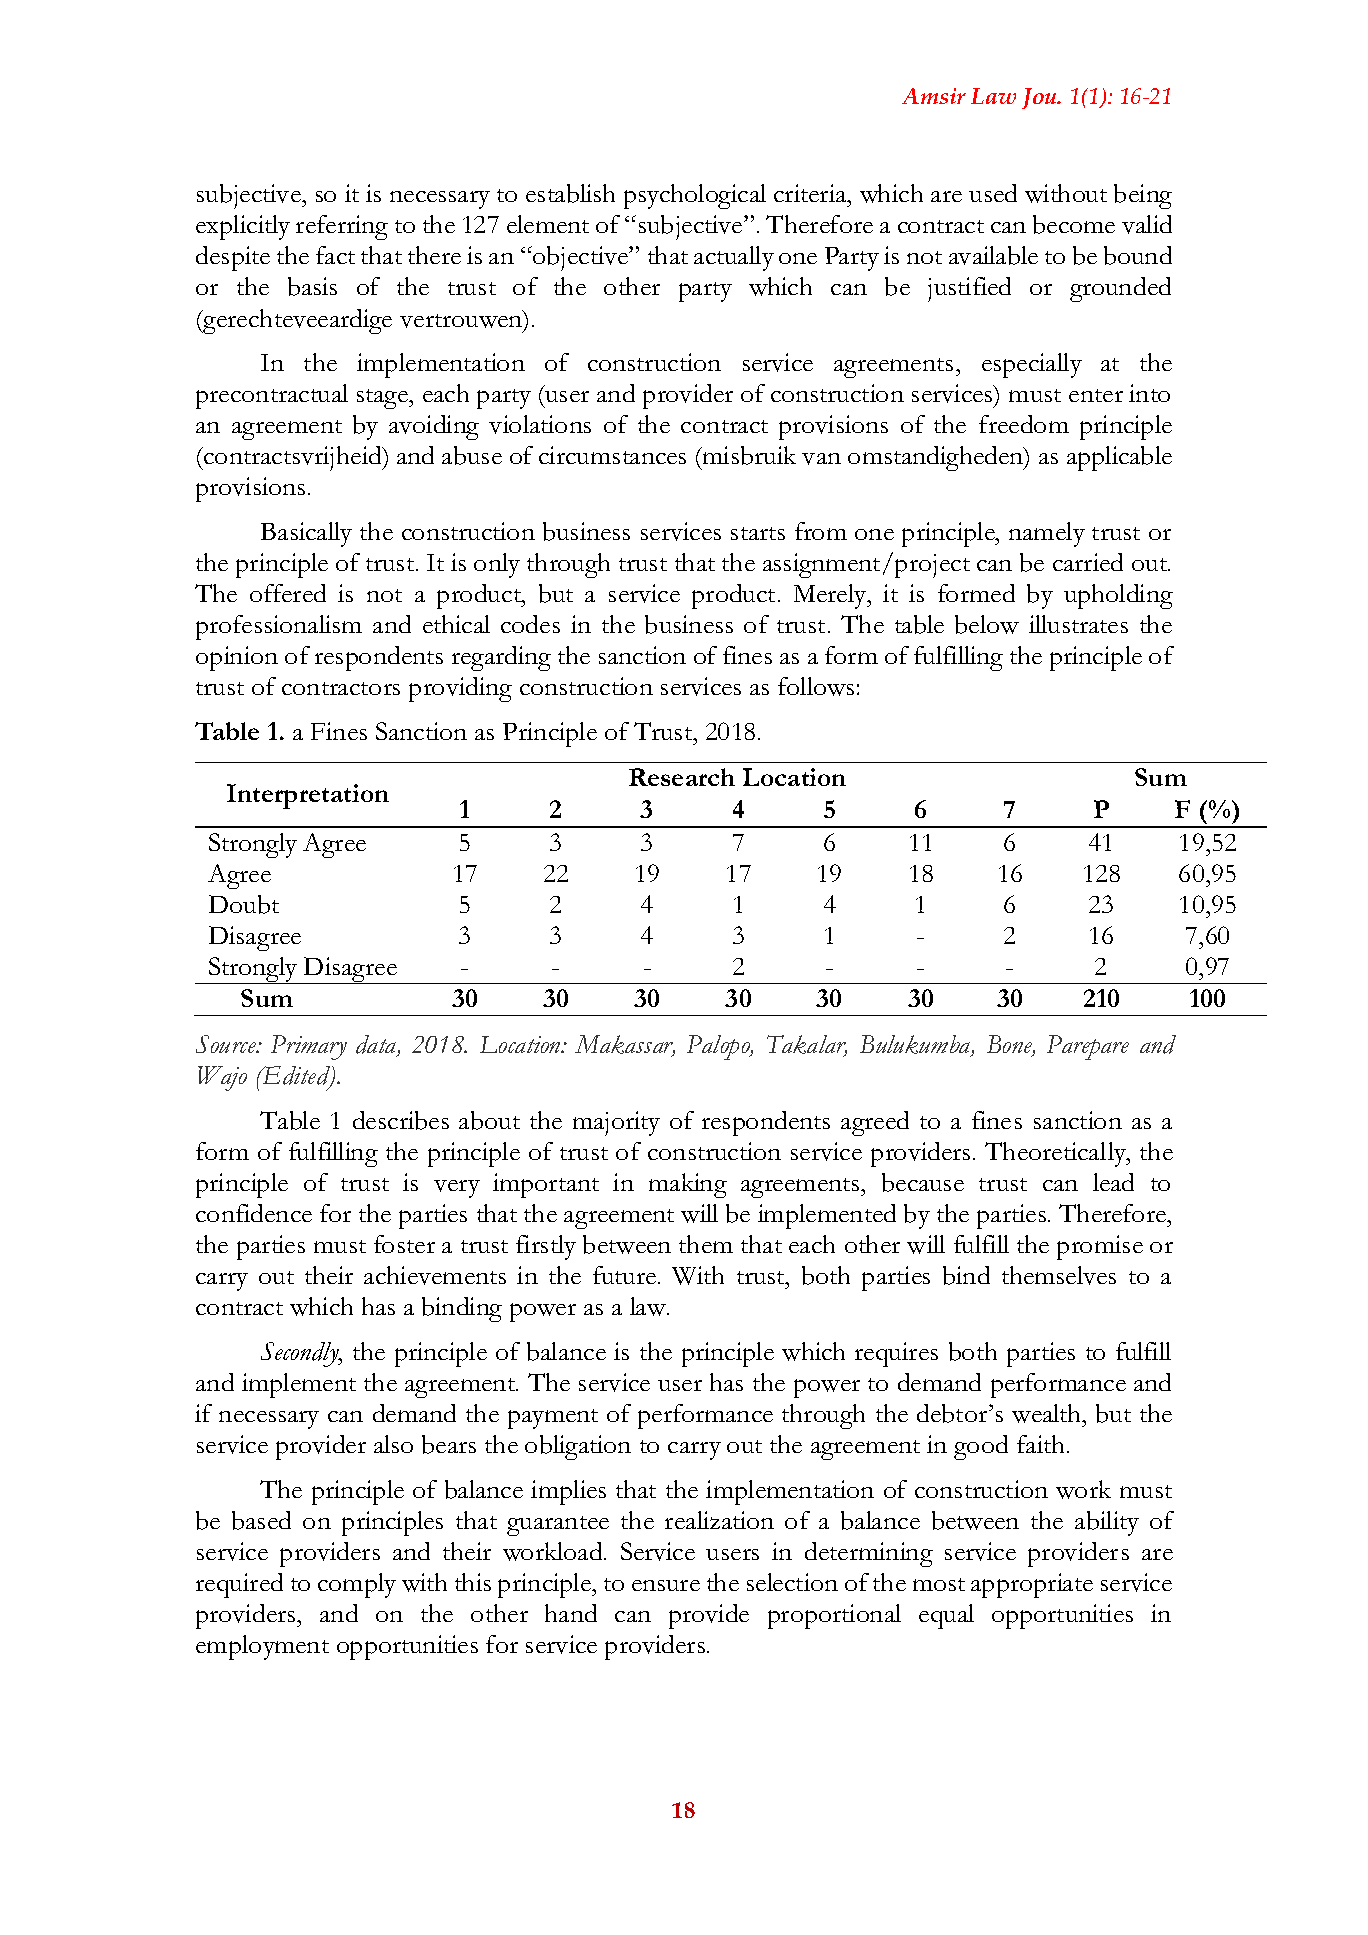  What do you see at coordinates (279, 627) in the screenshot?
I see `professionalism` at bounding box center [279, 627].
